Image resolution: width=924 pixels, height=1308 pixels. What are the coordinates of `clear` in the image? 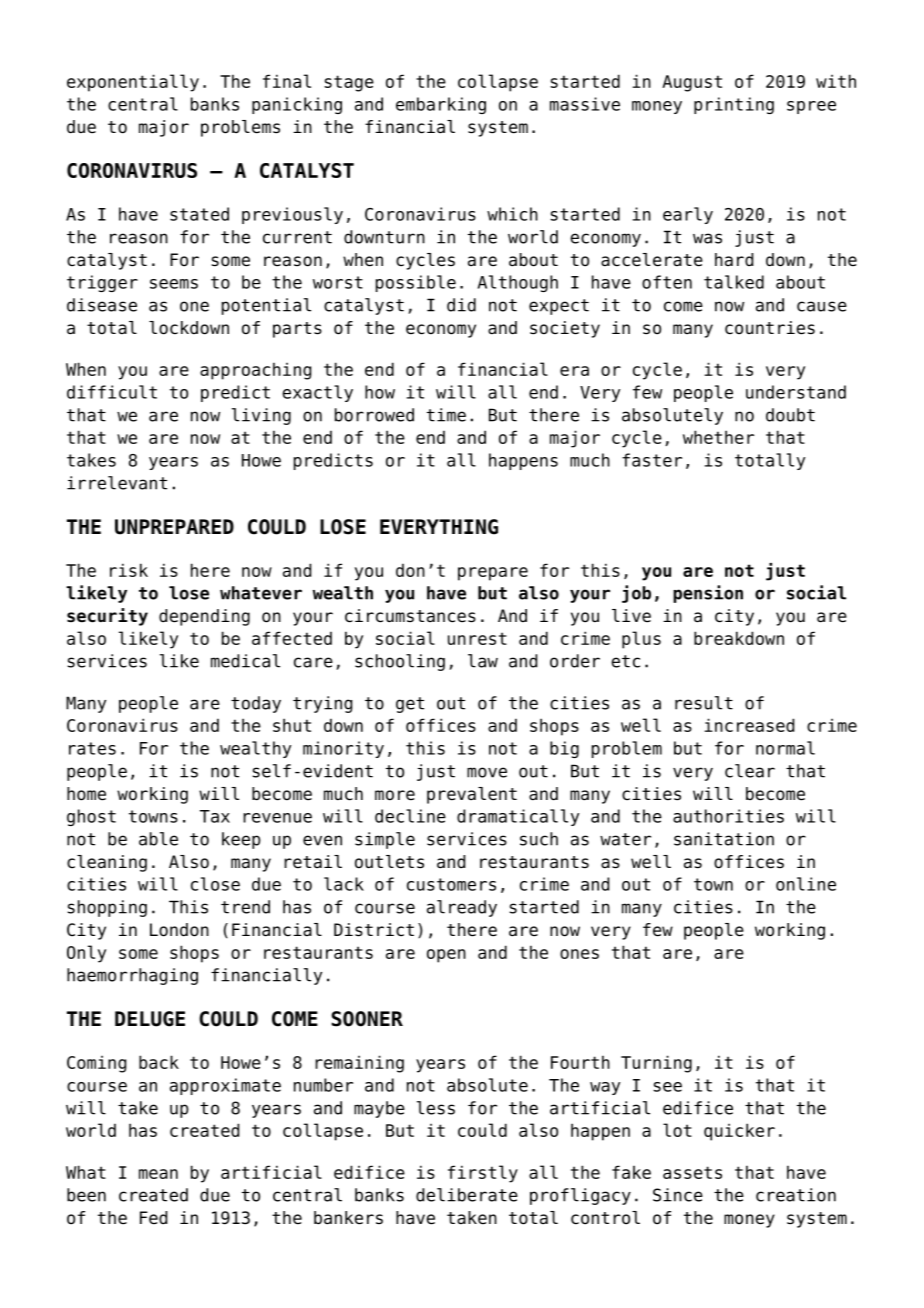 It's located at (750, 771).
